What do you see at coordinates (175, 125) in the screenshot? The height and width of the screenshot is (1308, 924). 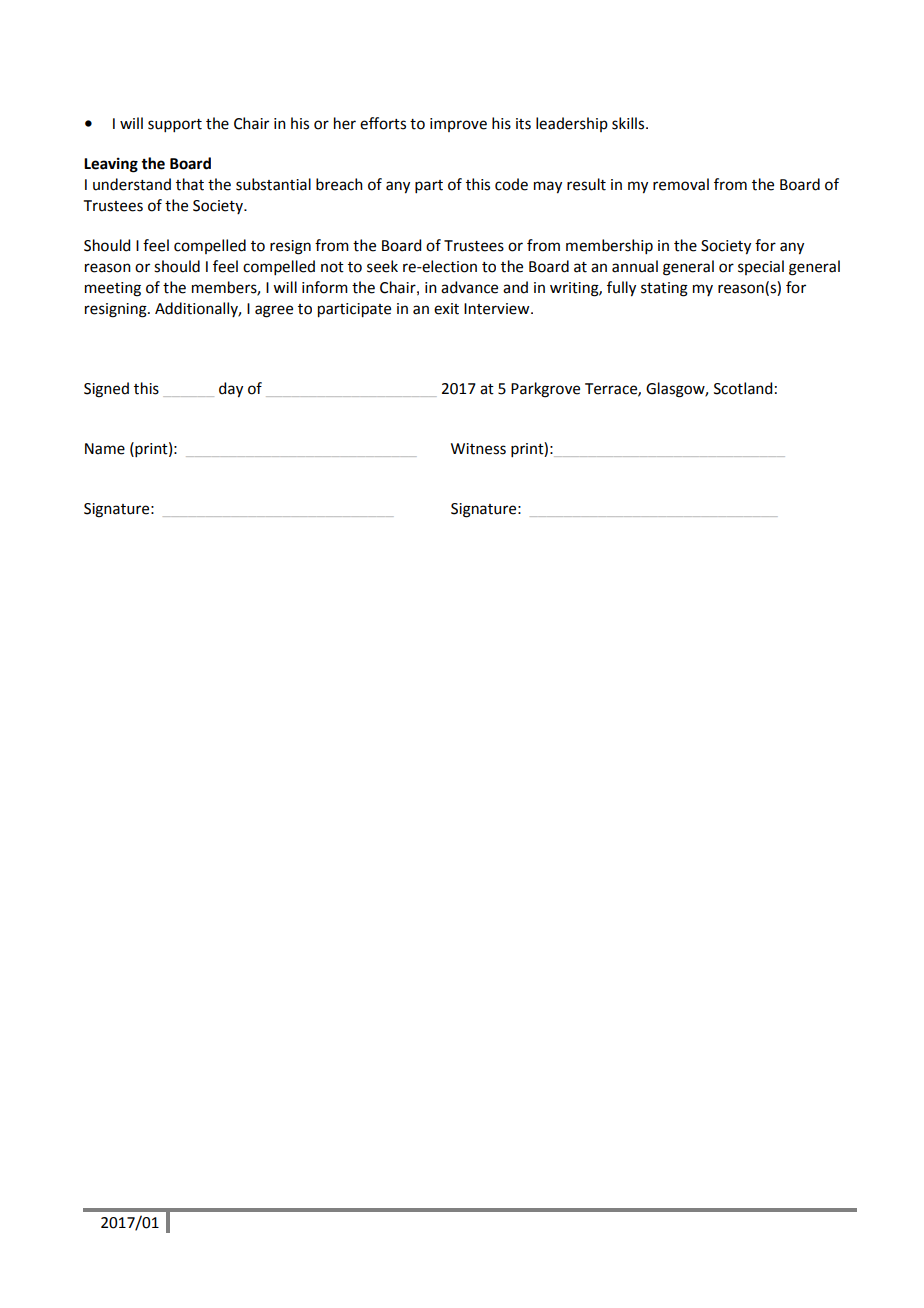 I see `support` at bounding box center [175, 125].
